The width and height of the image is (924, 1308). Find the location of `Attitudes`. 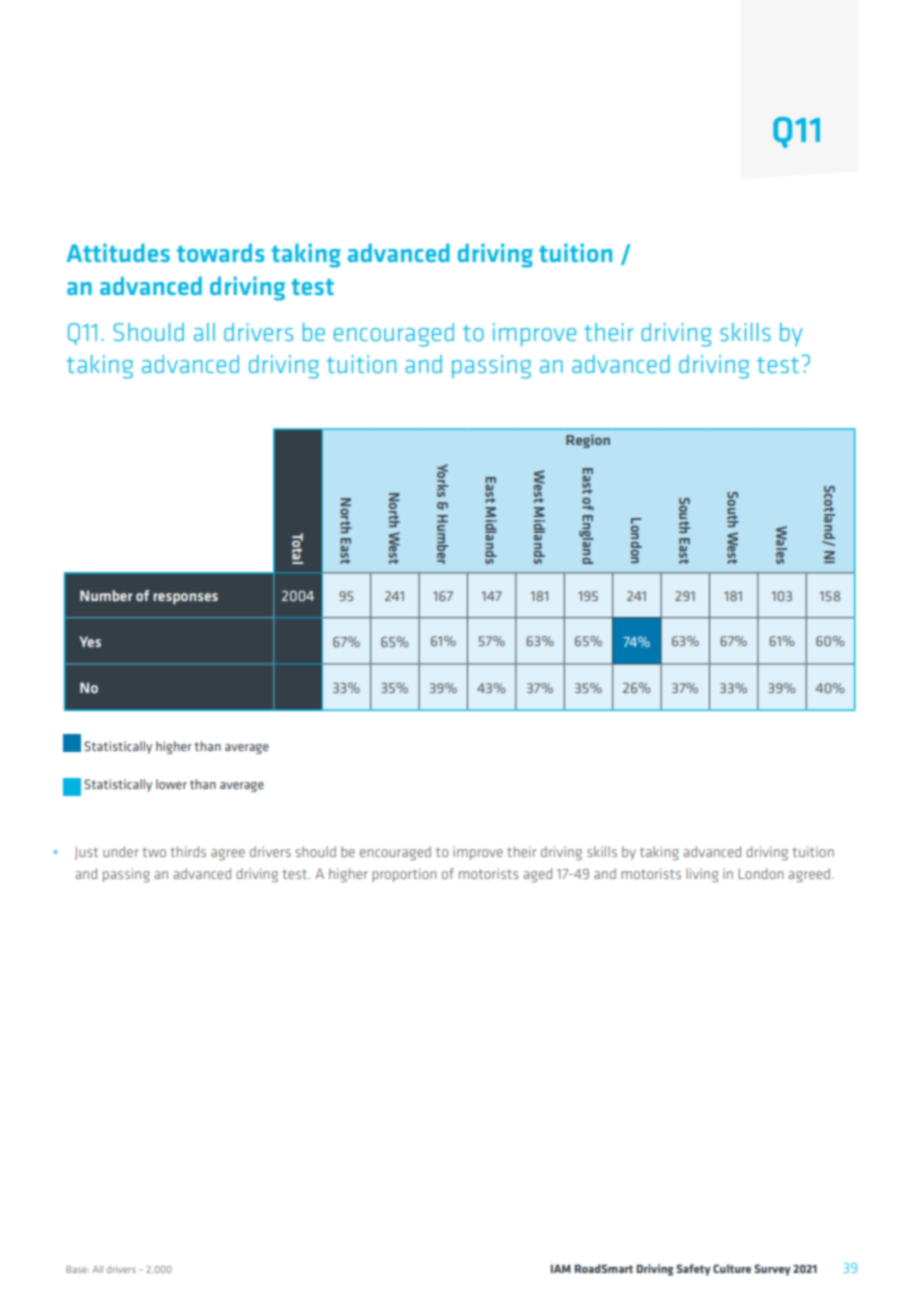

Attitudes is located at coordinates (118, 252).
